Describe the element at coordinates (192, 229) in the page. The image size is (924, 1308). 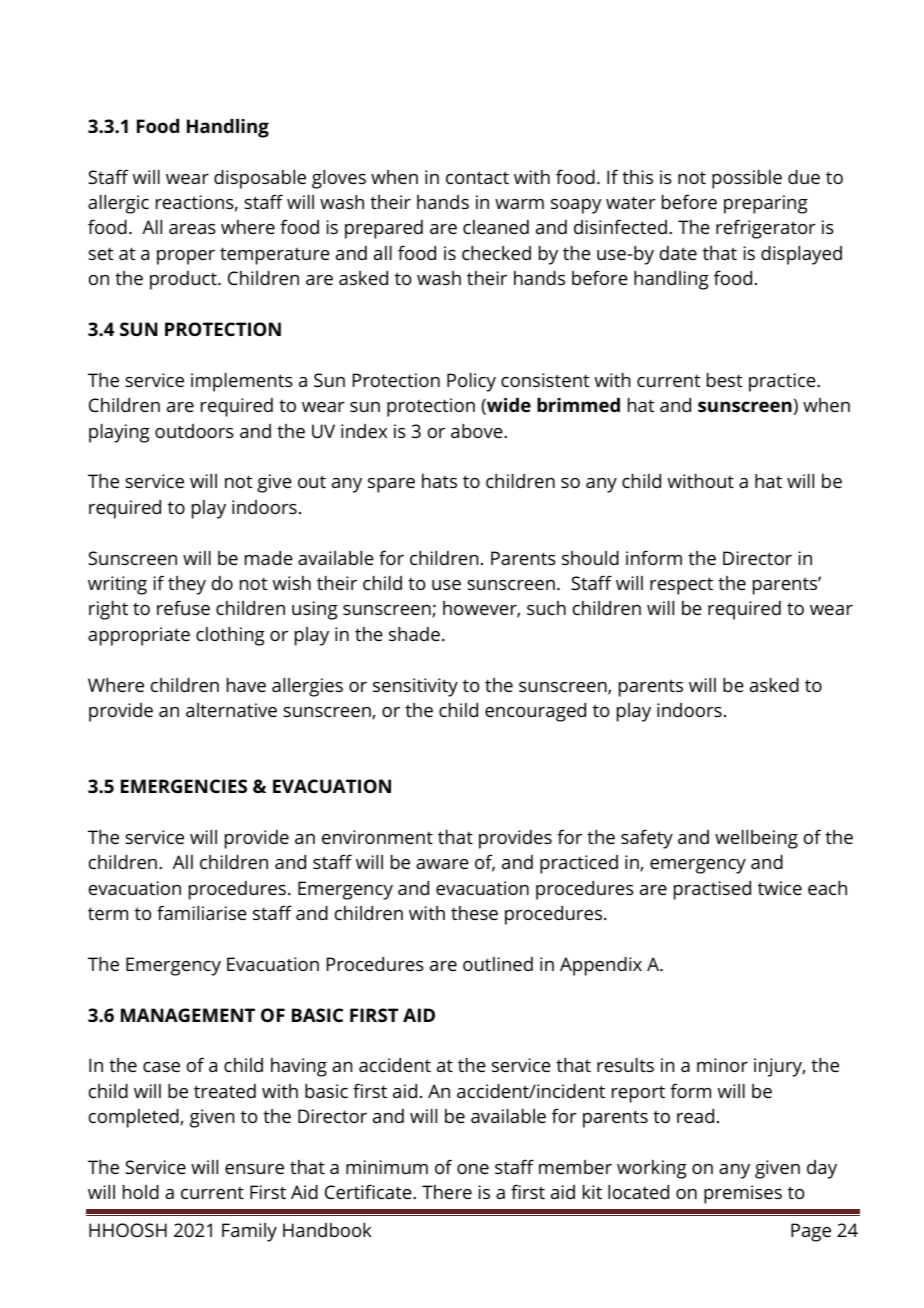
I see `areas` at that location.
